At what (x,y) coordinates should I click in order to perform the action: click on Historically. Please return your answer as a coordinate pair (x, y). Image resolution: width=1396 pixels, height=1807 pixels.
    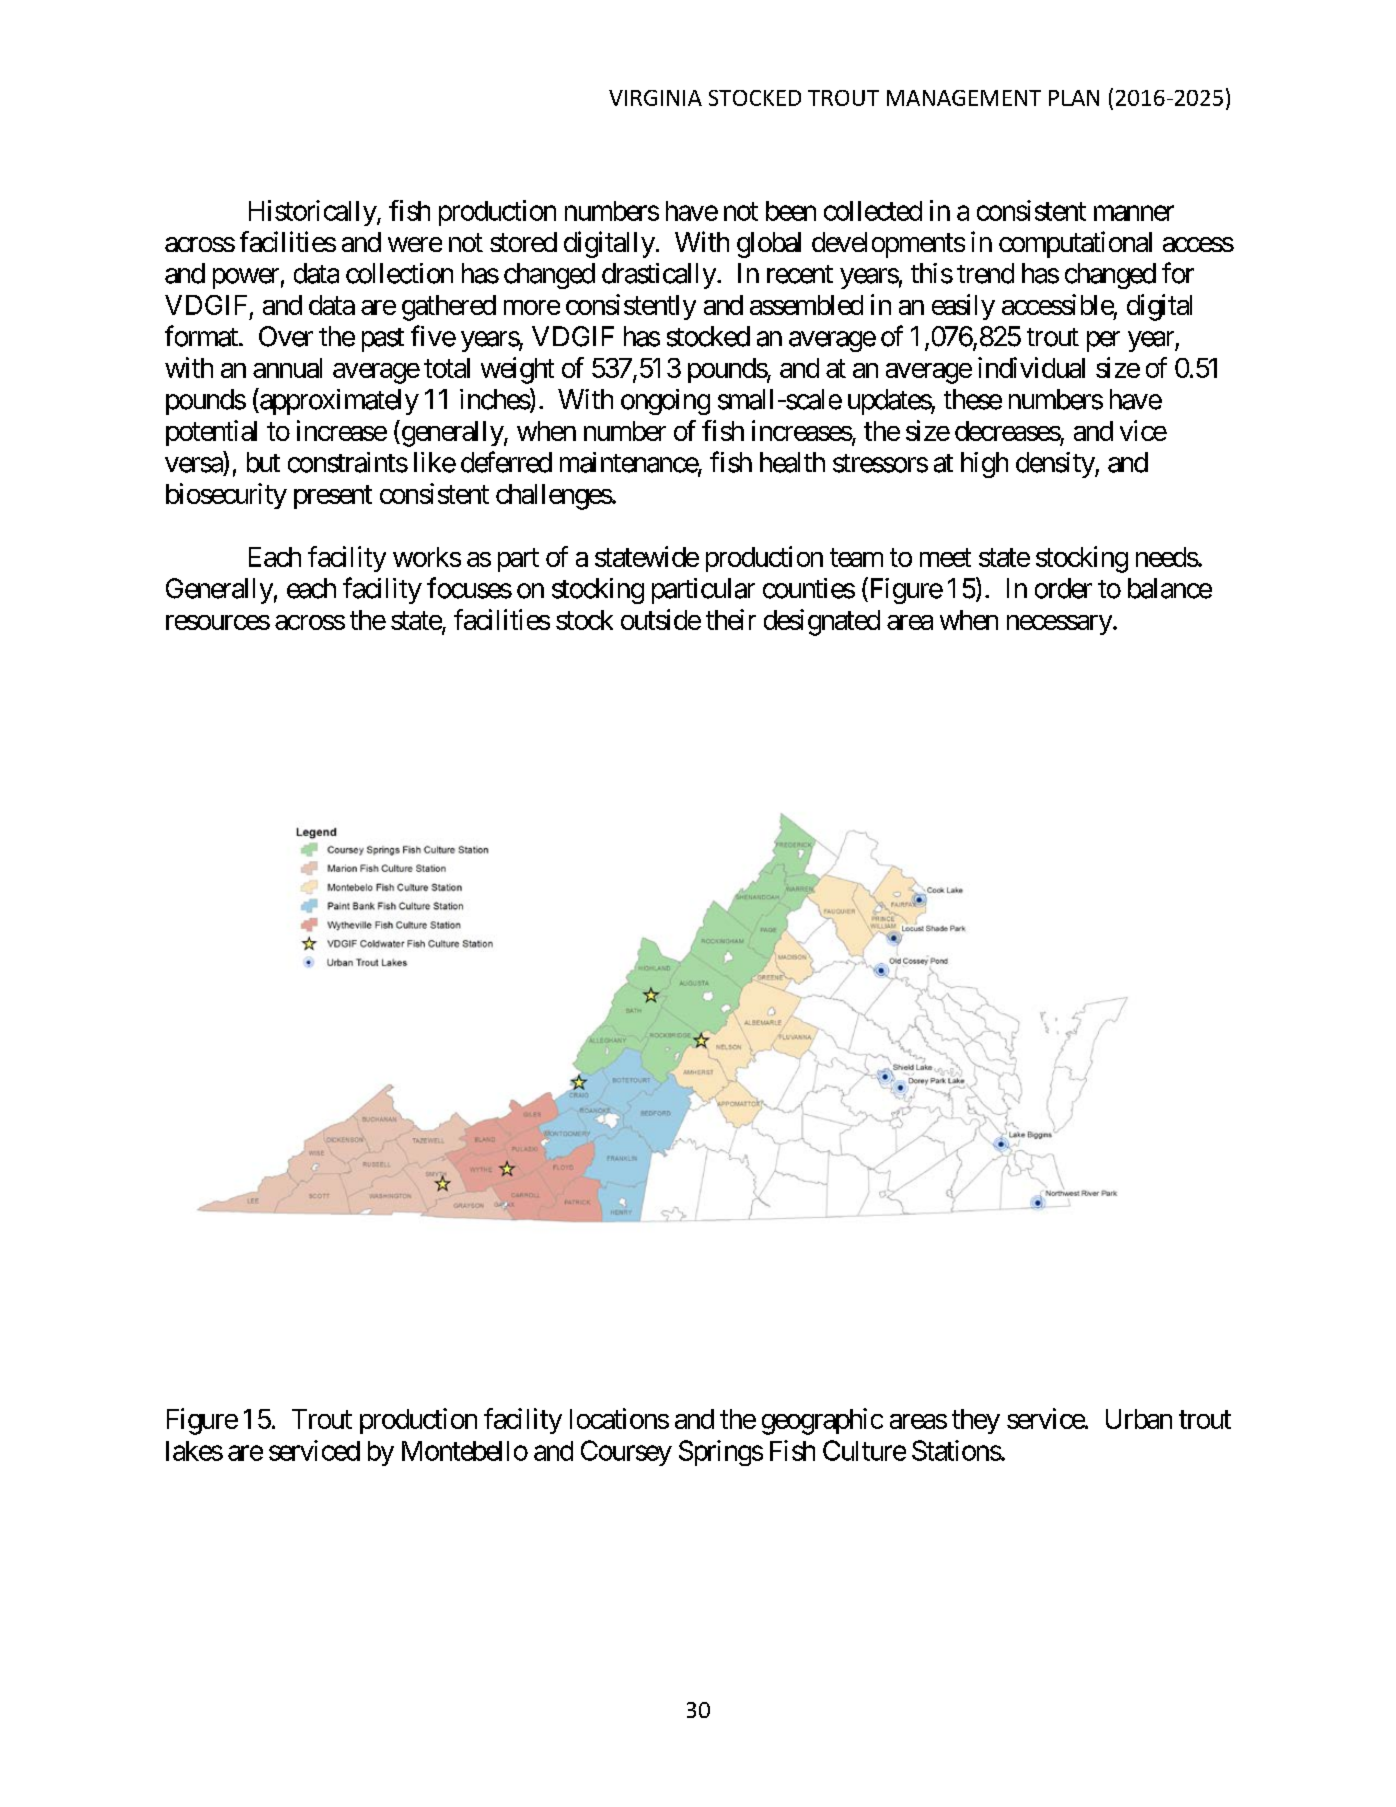
    Looking at the image, I should click on (313, 213).
